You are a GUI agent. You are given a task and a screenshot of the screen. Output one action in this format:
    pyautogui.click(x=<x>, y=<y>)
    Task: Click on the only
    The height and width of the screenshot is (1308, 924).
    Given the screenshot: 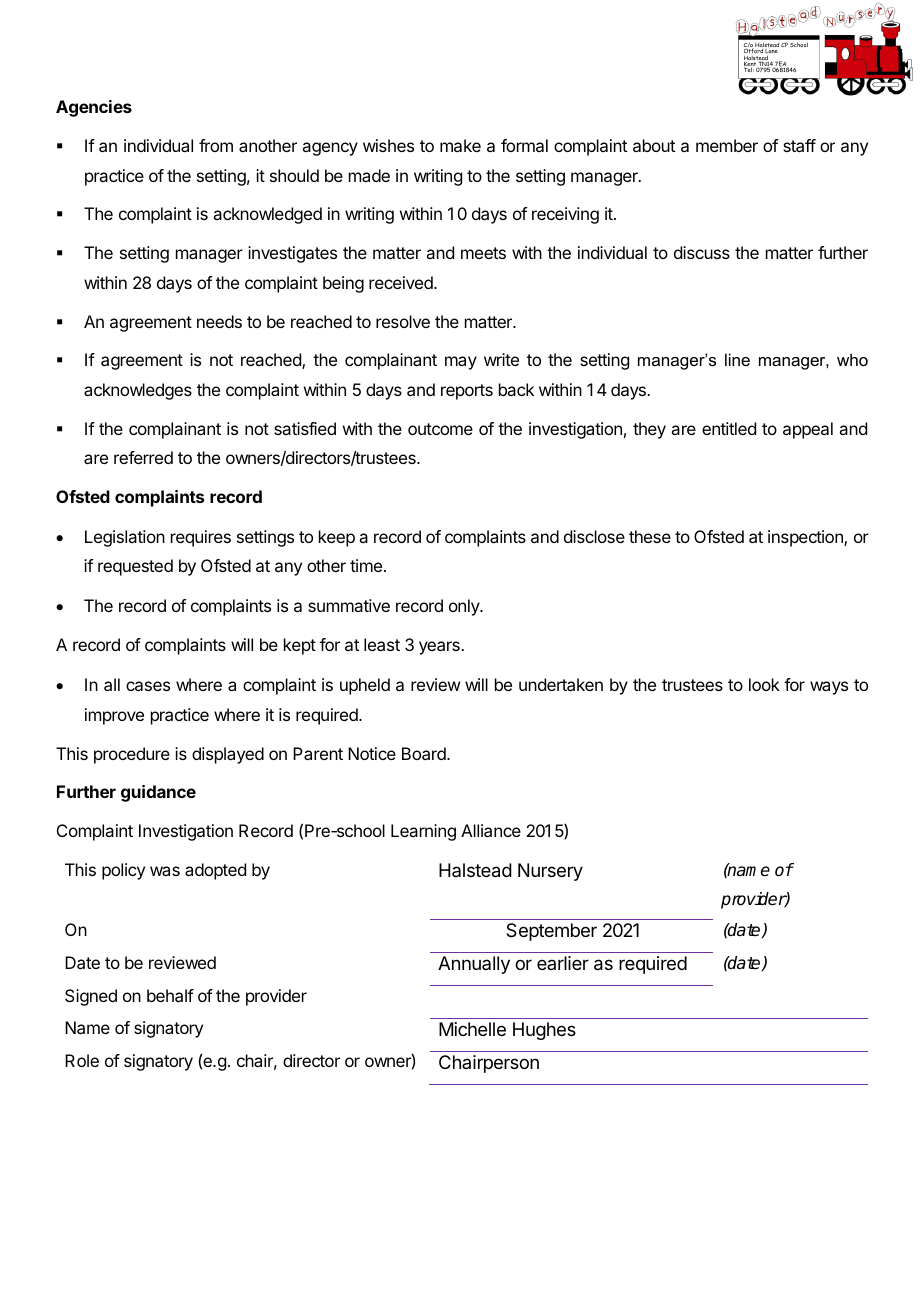 What is the action you would take?
    pyautogui.click(x=465, y=607)
